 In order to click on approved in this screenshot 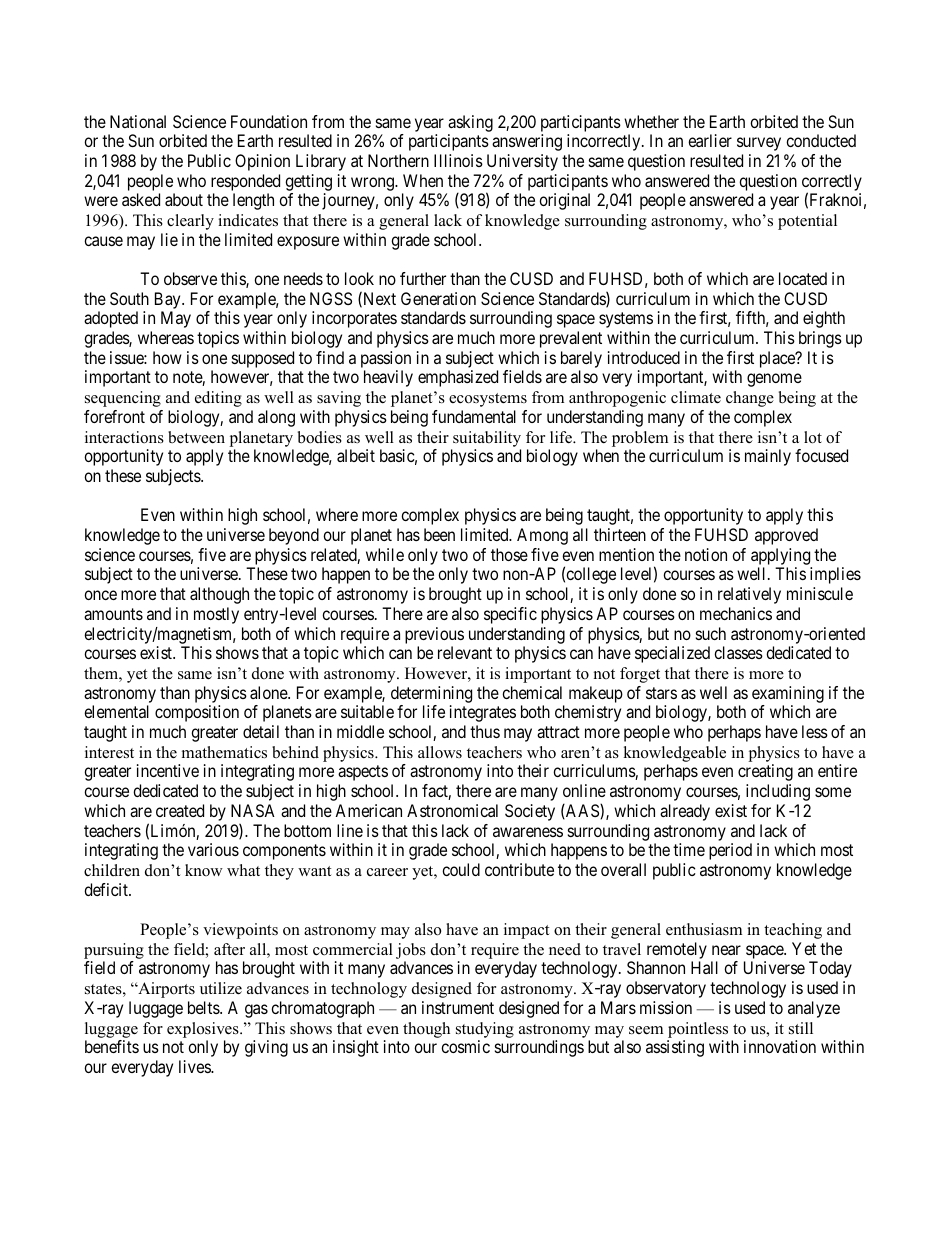, I will do `click(786, 536)`.
